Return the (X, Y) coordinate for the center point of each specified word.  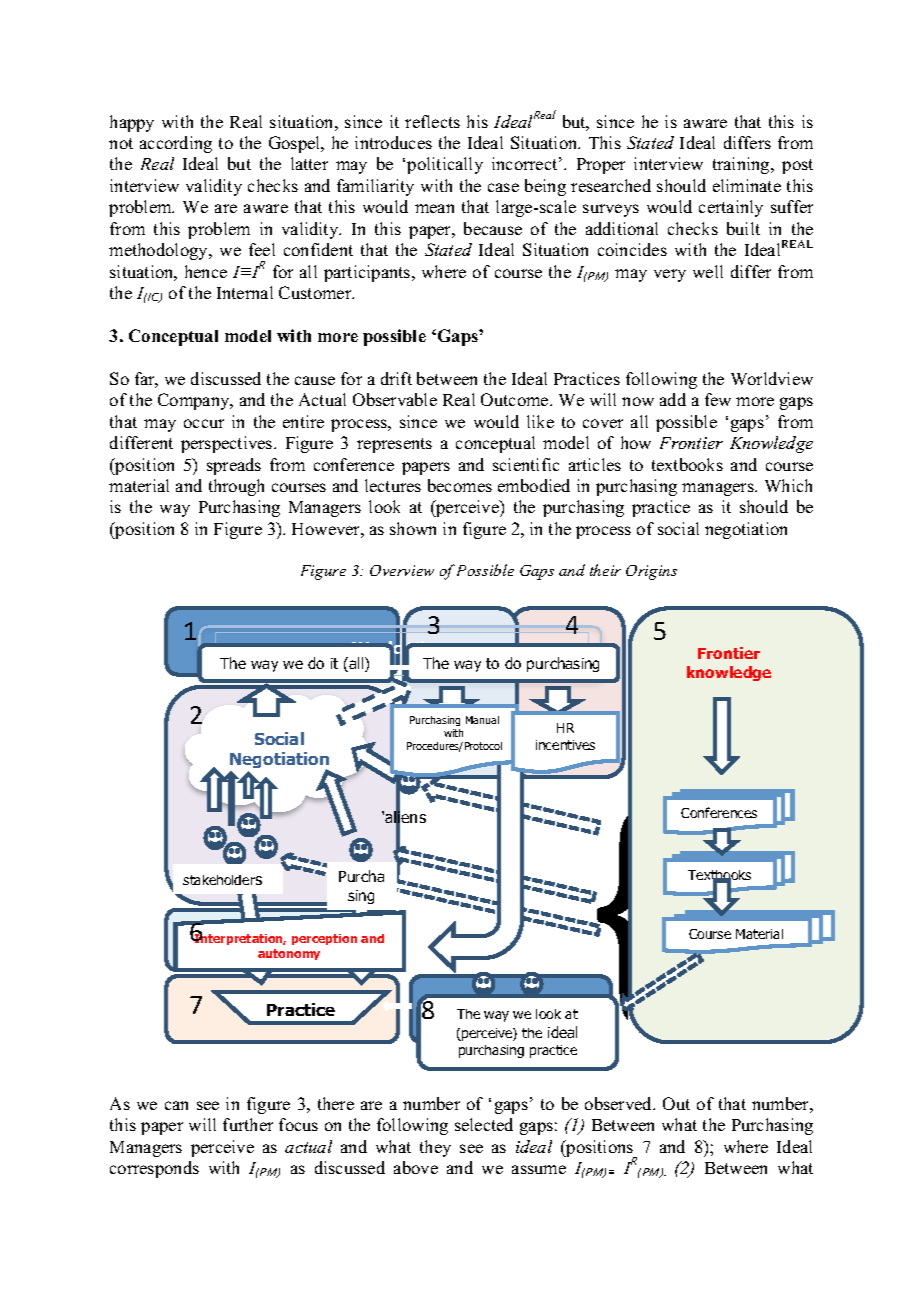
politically (445, 165)
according (176, 144)
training (742, 165)
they (435, 1148)
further (248, 1124)
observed (620, 1103)
